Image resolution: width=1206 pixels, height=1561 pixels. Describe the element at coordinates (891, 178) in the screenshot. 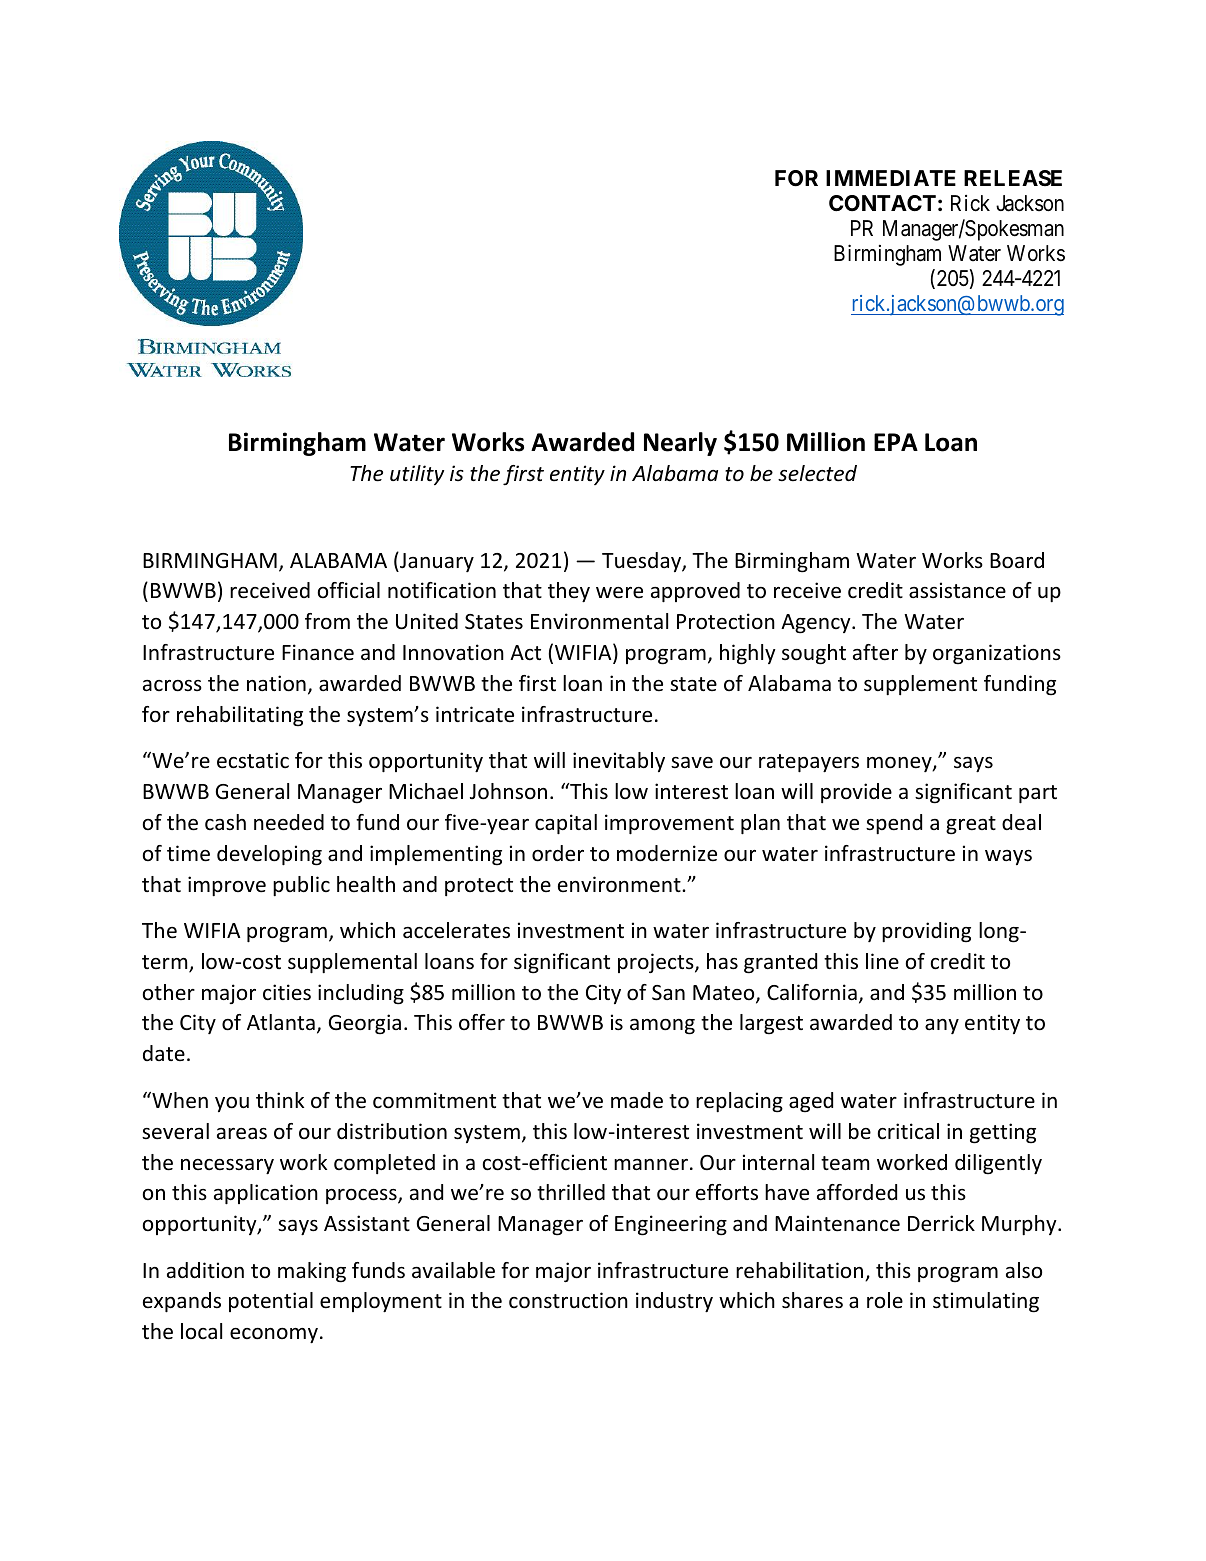

I see `IMMEDIATE` at that location.
